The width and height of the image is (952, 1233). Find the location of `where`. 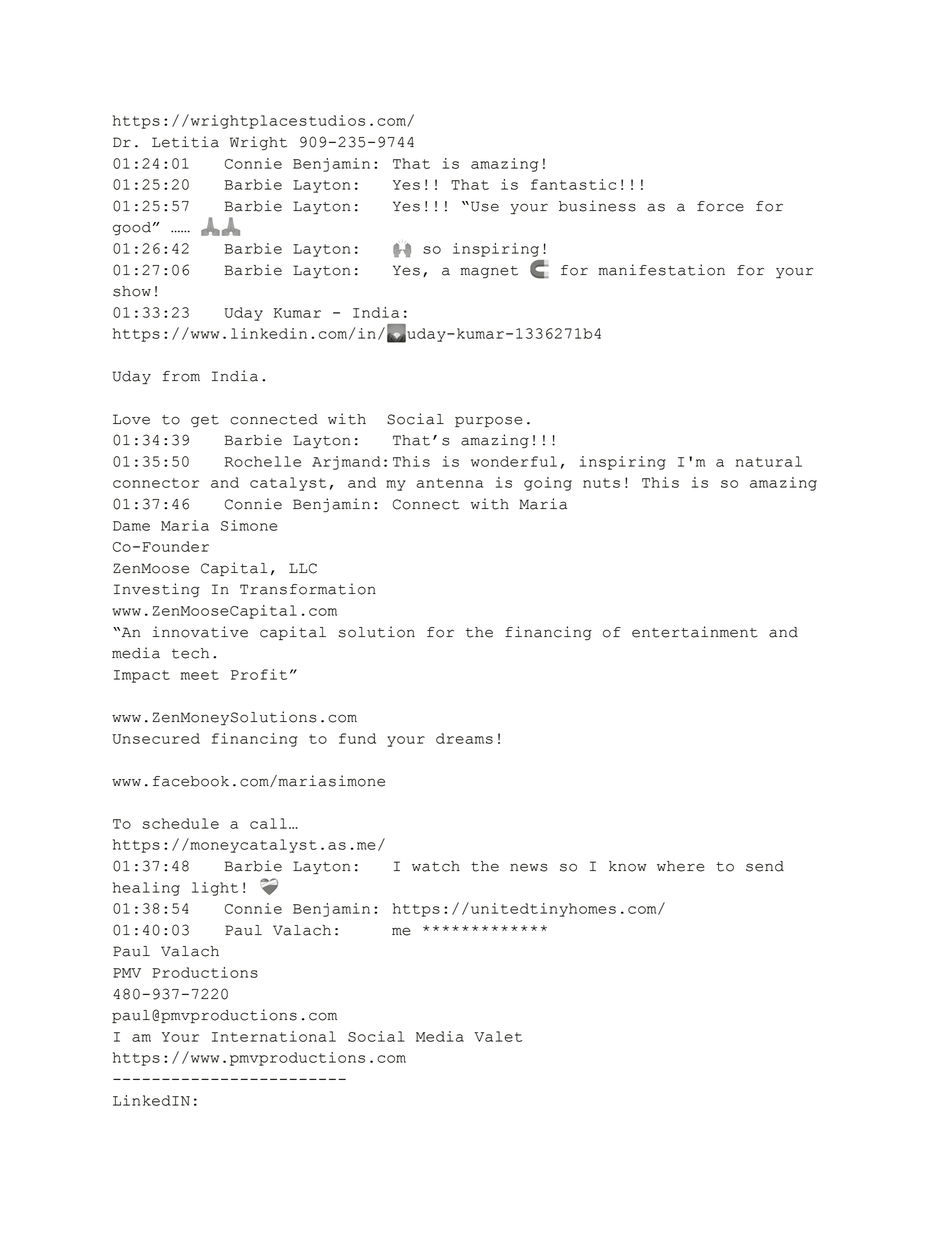

where is located at coordinates (680, 866).
